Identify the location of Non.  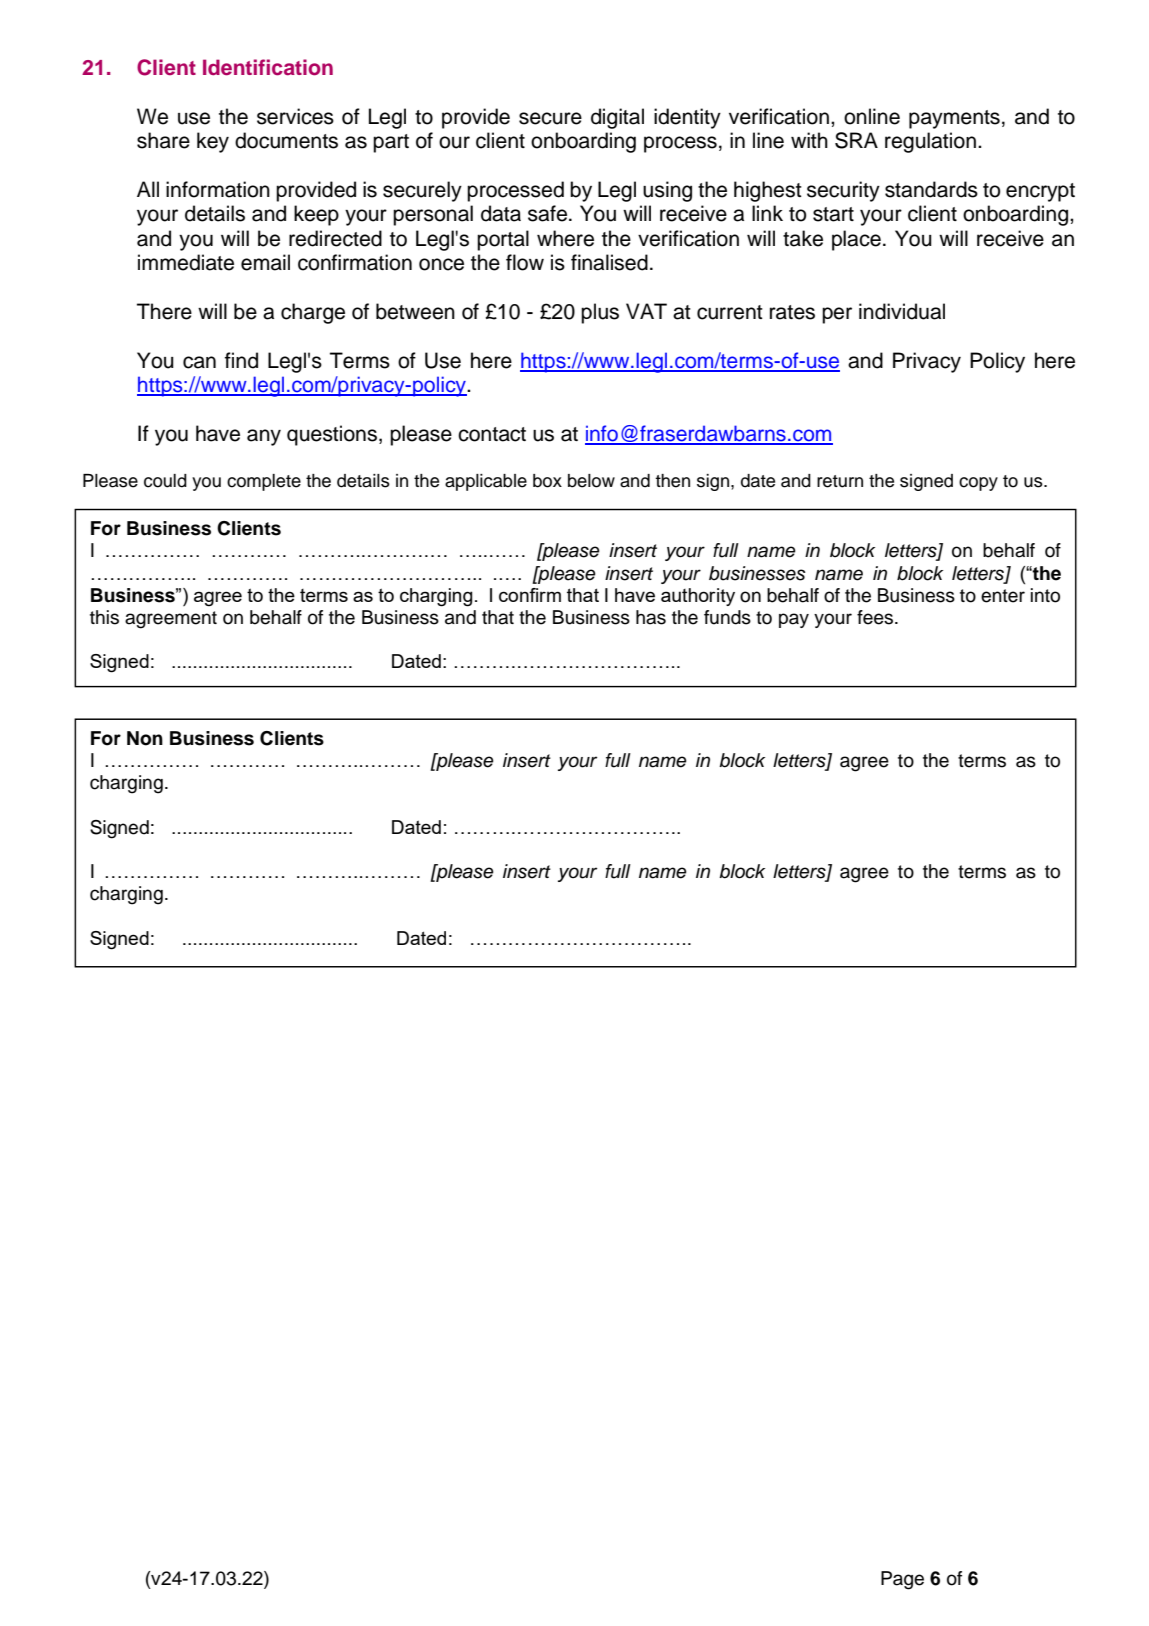
(145, 738).
